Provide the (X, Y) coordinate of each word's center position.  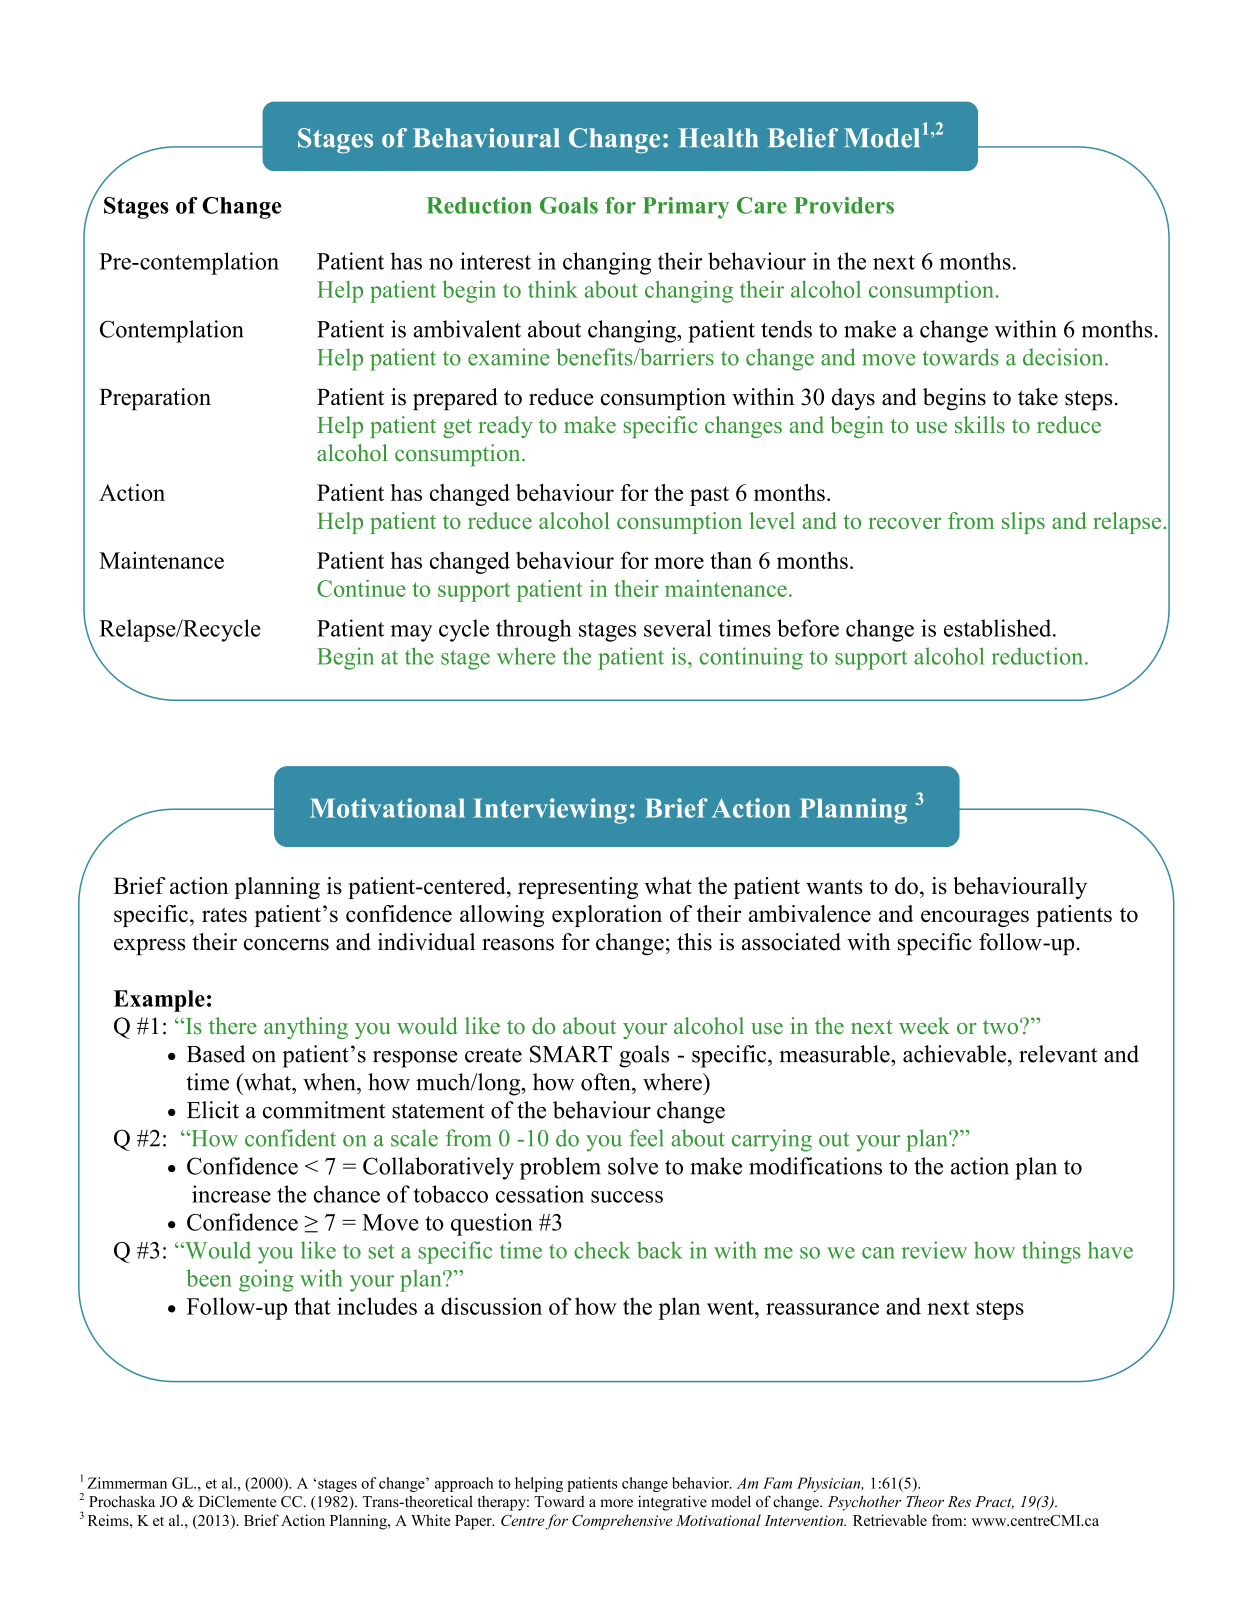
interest (495, 261)
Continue (361, 588)
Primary (686, 208)
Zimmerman (127, 1483)
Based (216, 1054)
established (999, 628)
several (678, 628)
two (1002, 1027)
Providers (844, 205)
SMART (571, 1054)
